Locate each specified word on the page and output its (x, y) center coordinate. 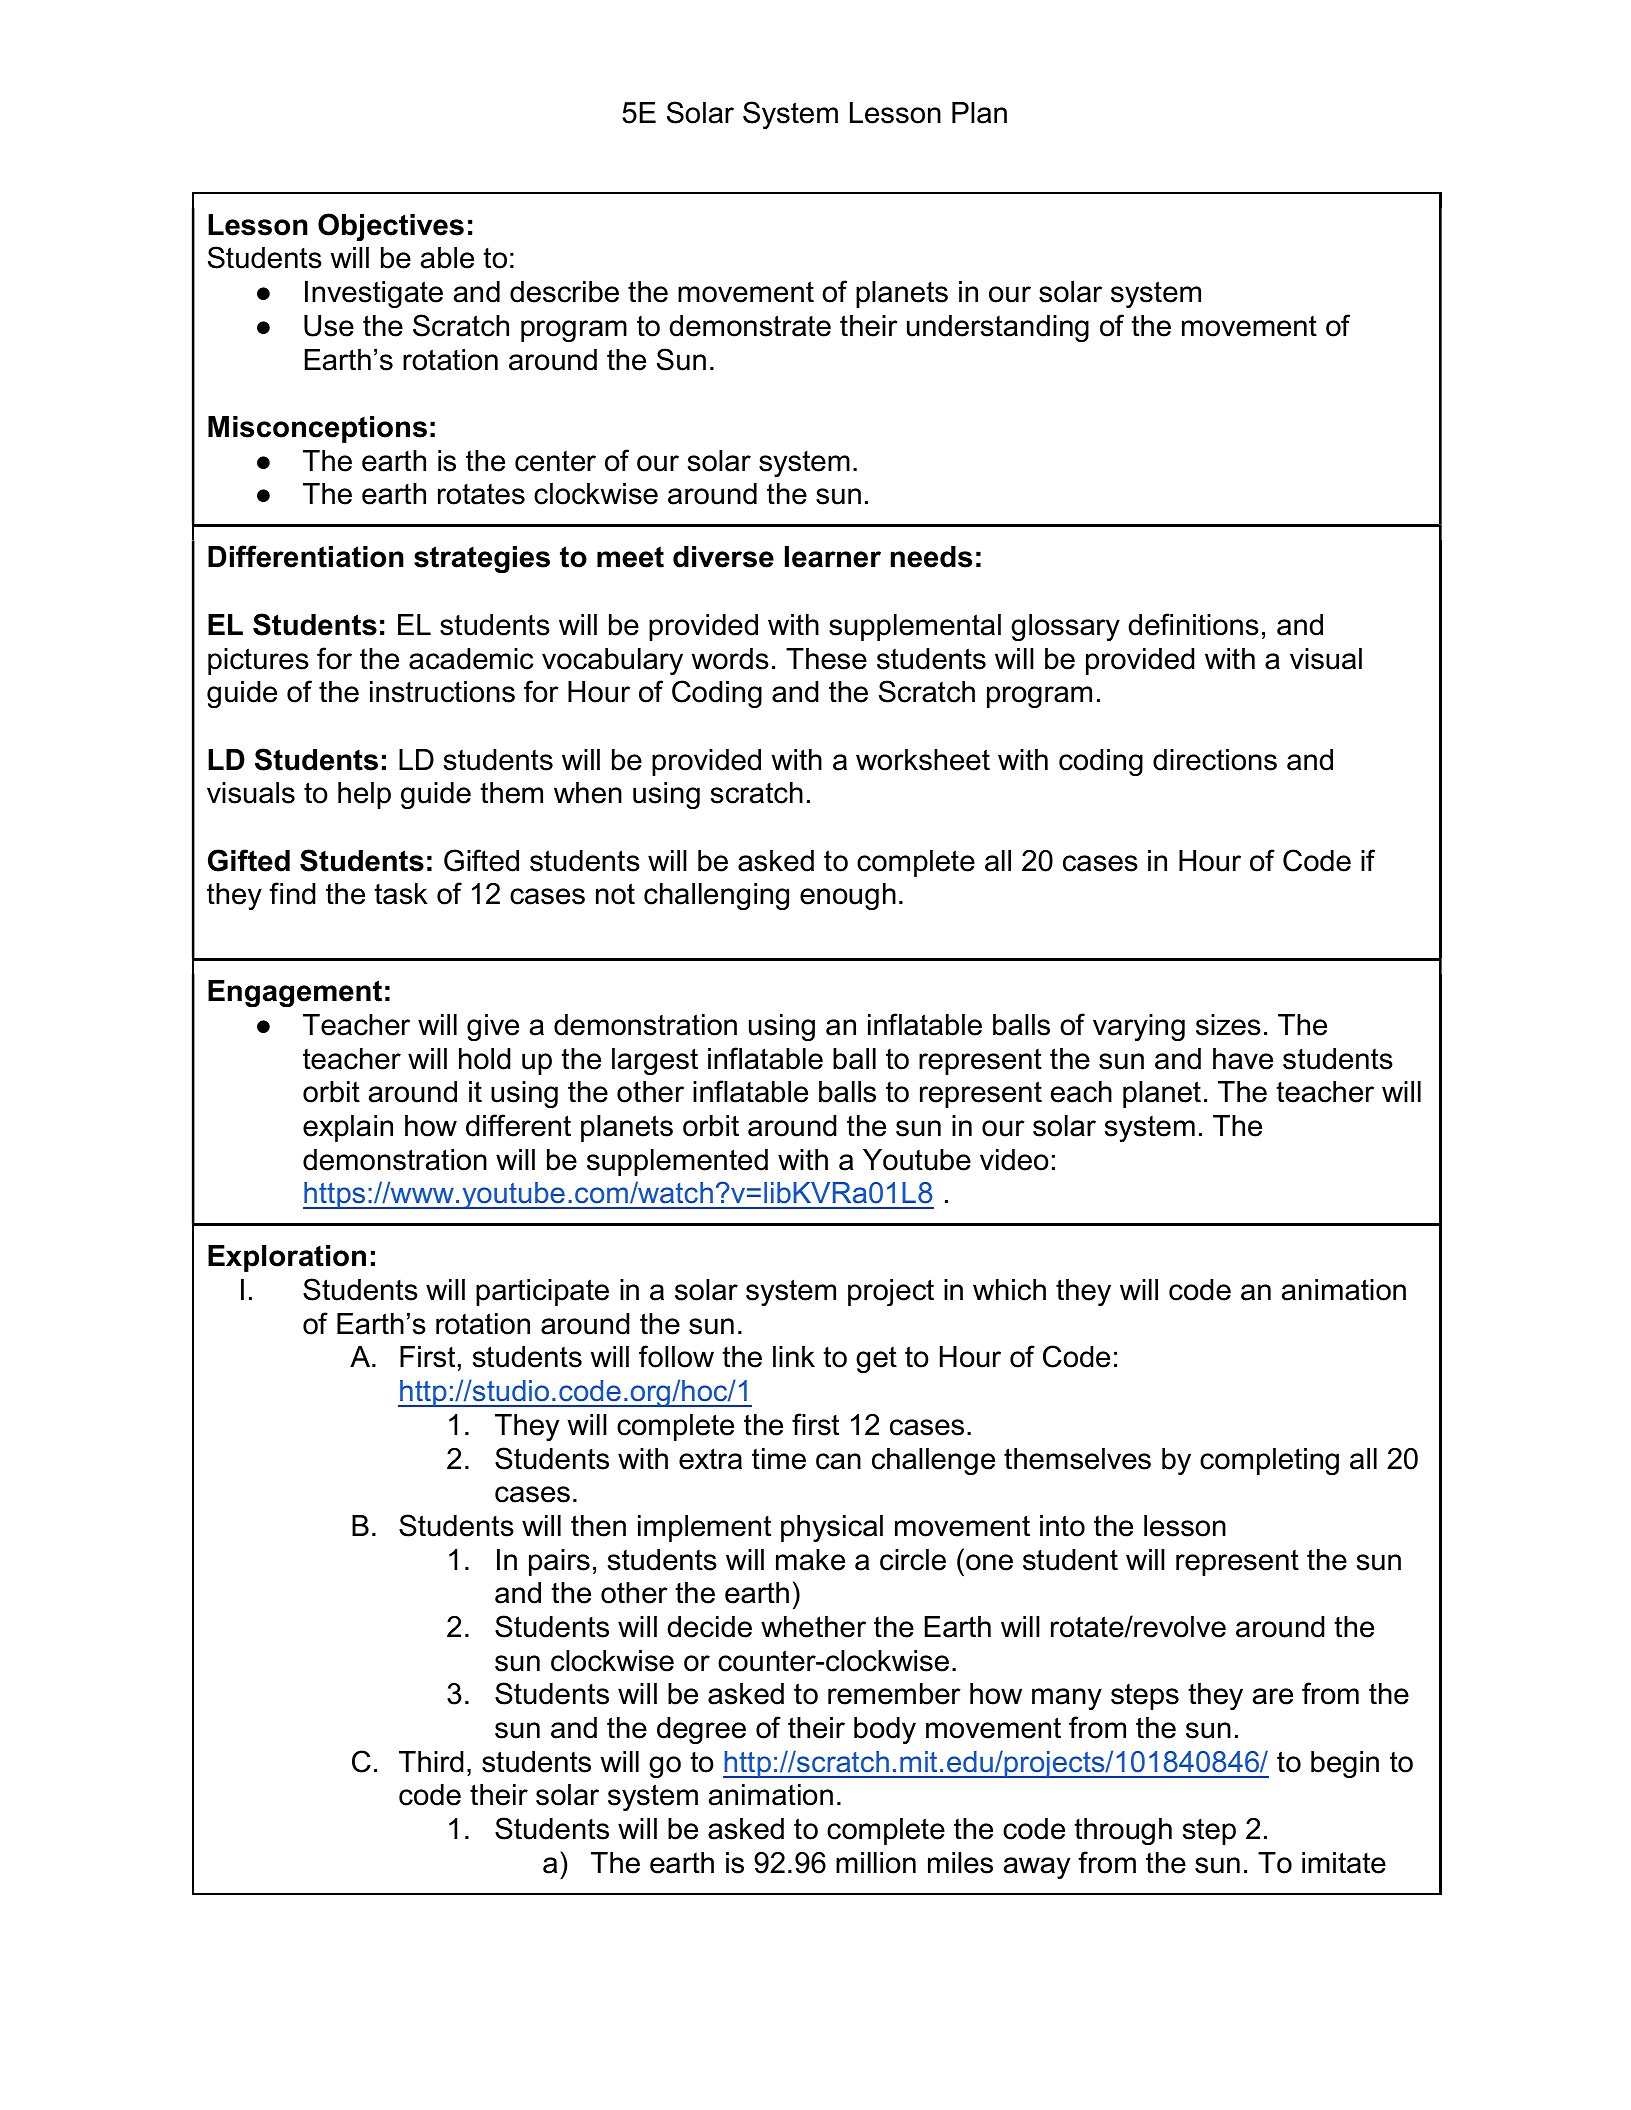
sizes (1228, 1025)
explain (348, 1128)
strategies (482, 559)
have (1243, 1059)
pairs (559, 1562)
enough (848, 896)
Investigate (374, 294)
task (401, 894)
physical (832, 1528)
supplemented (677, 1162)
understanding (998, 328)
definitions (1193, 624)
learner (833, 557)
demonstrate (750, 326)
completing (1269, 1461)
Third (431, 1762)
